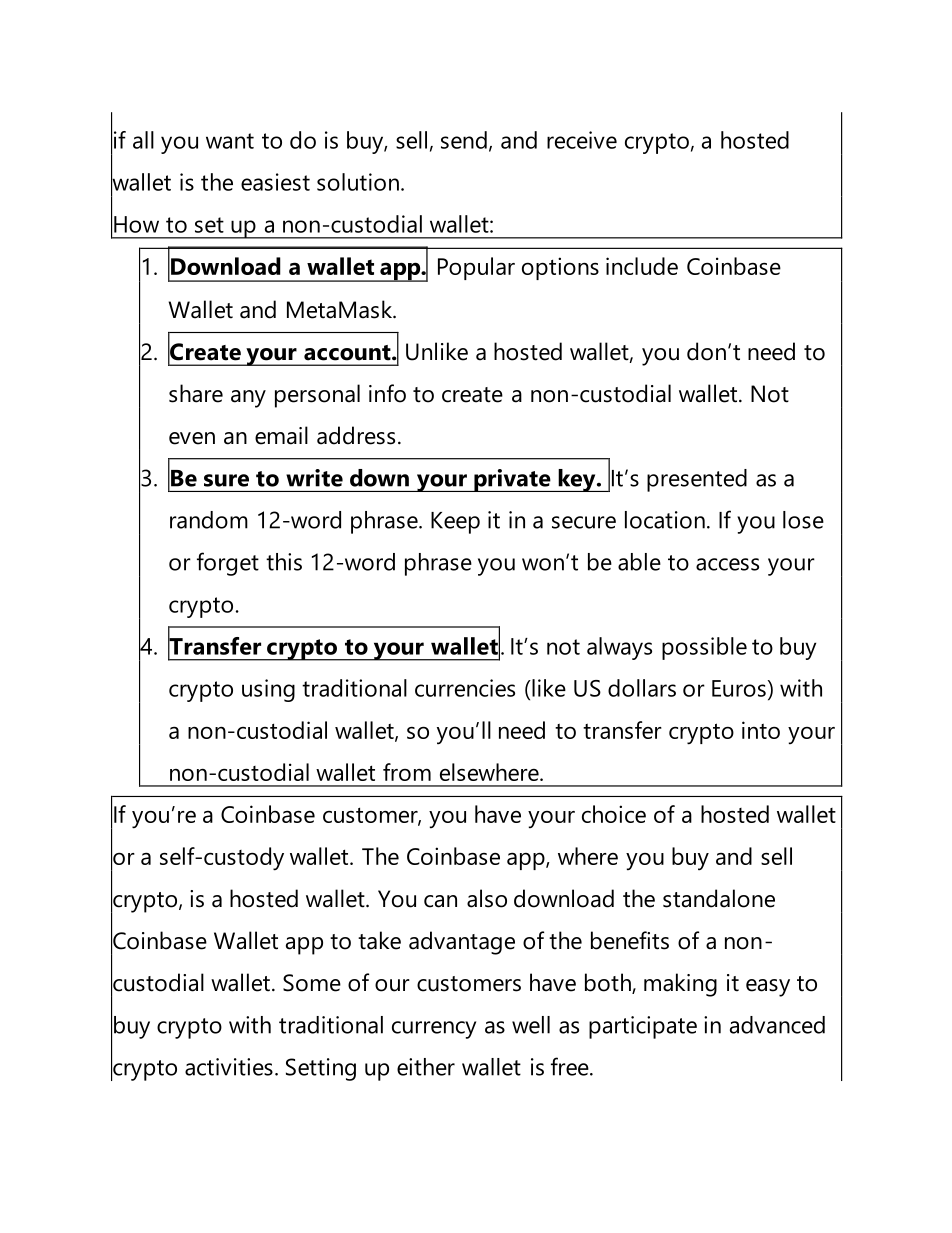 The width and height of the document is (952, 1233). Describe the element at coordinates (230, 141) in the document. I see `want` at that location.
